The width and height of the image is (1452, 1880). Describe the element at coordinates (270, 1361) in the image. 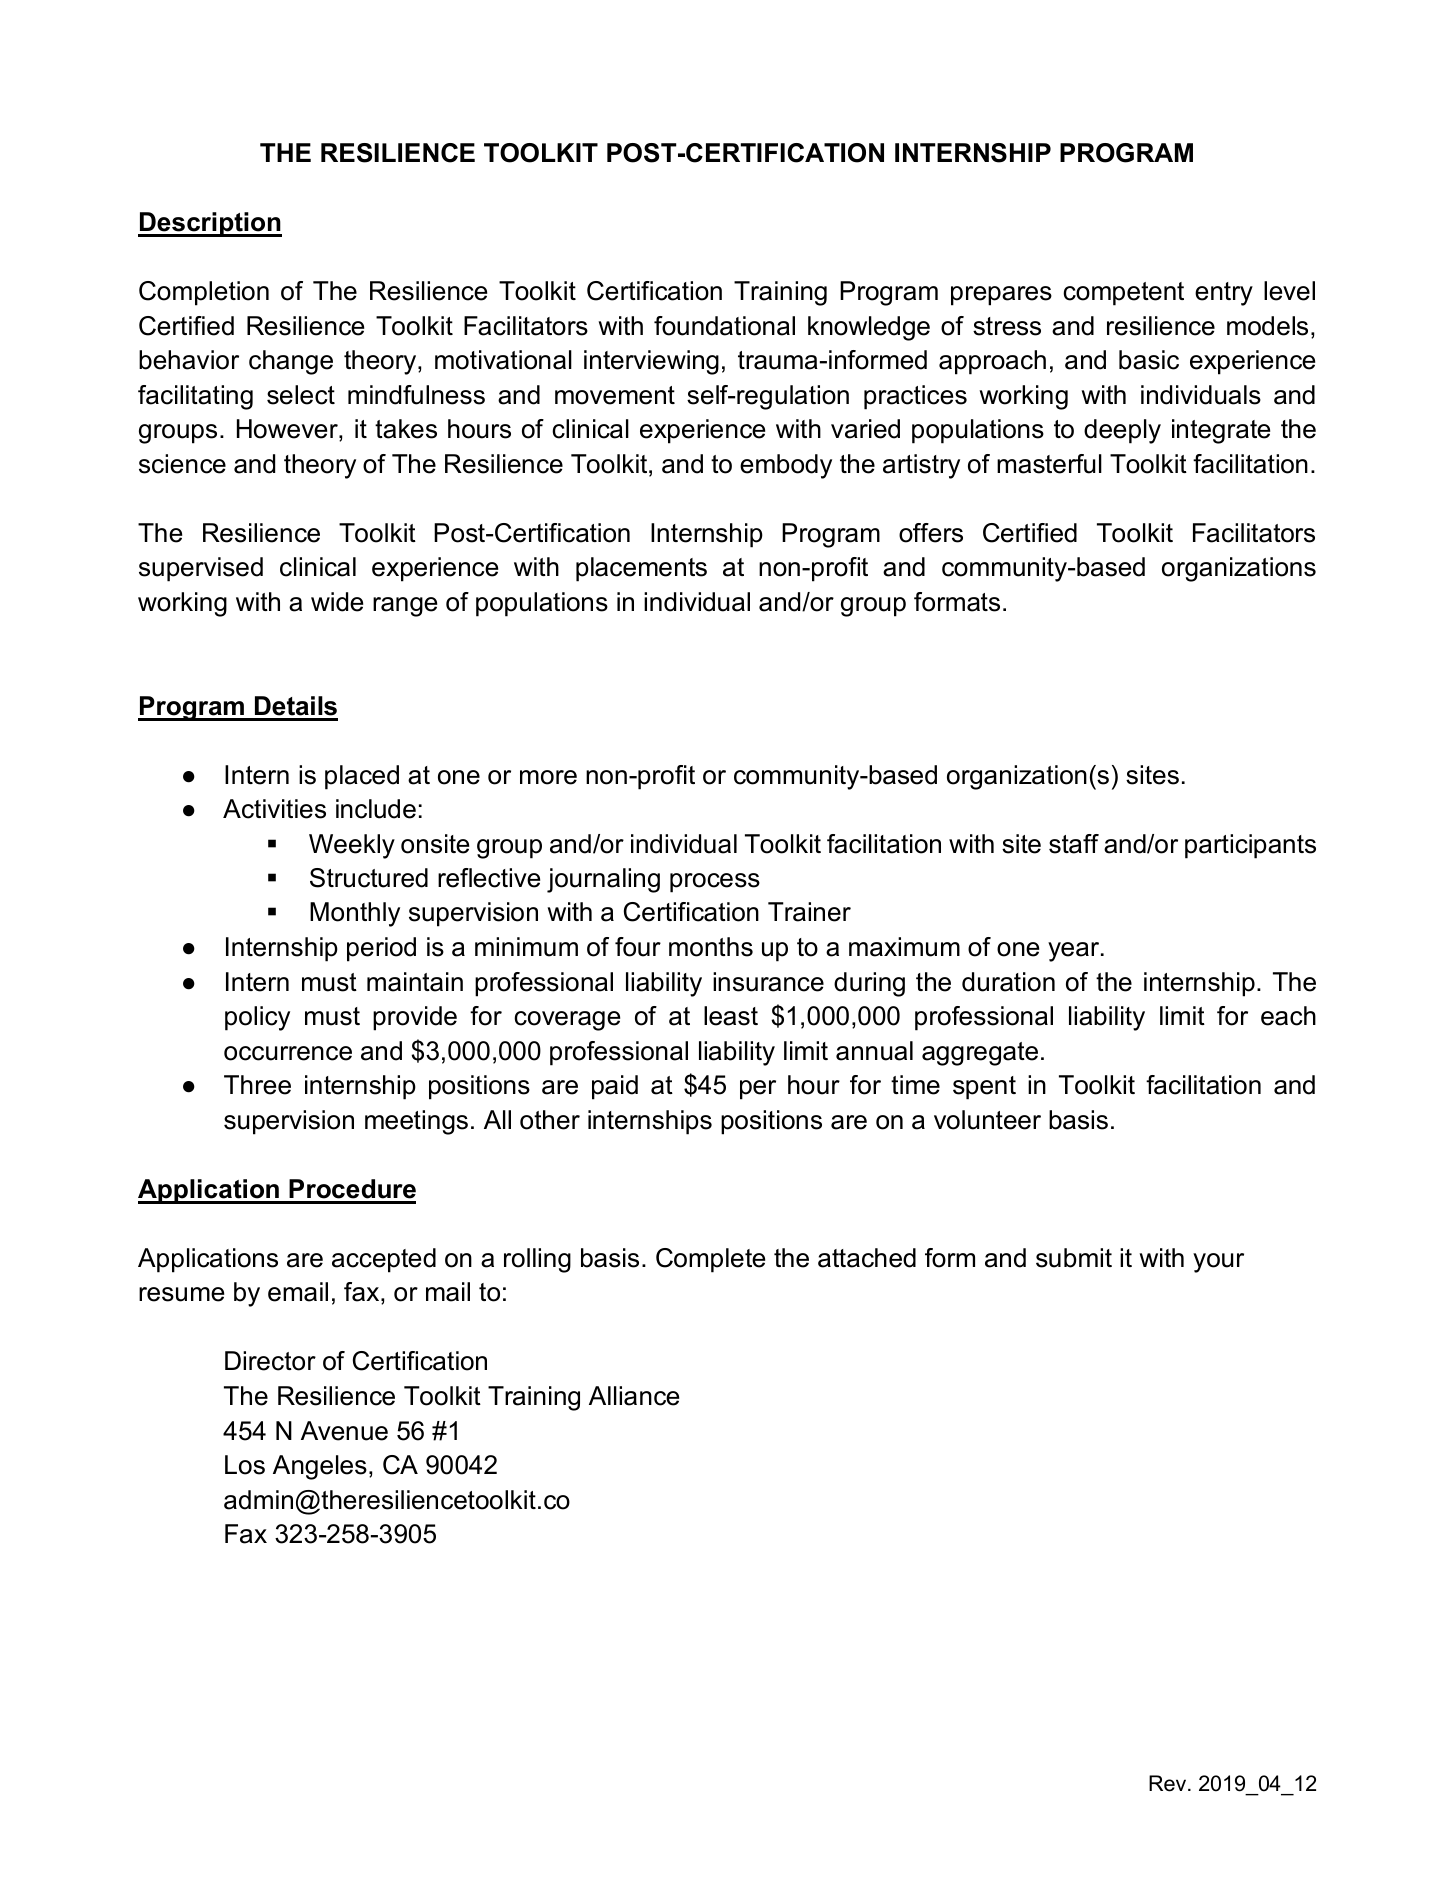

I see `Director` at that location.
